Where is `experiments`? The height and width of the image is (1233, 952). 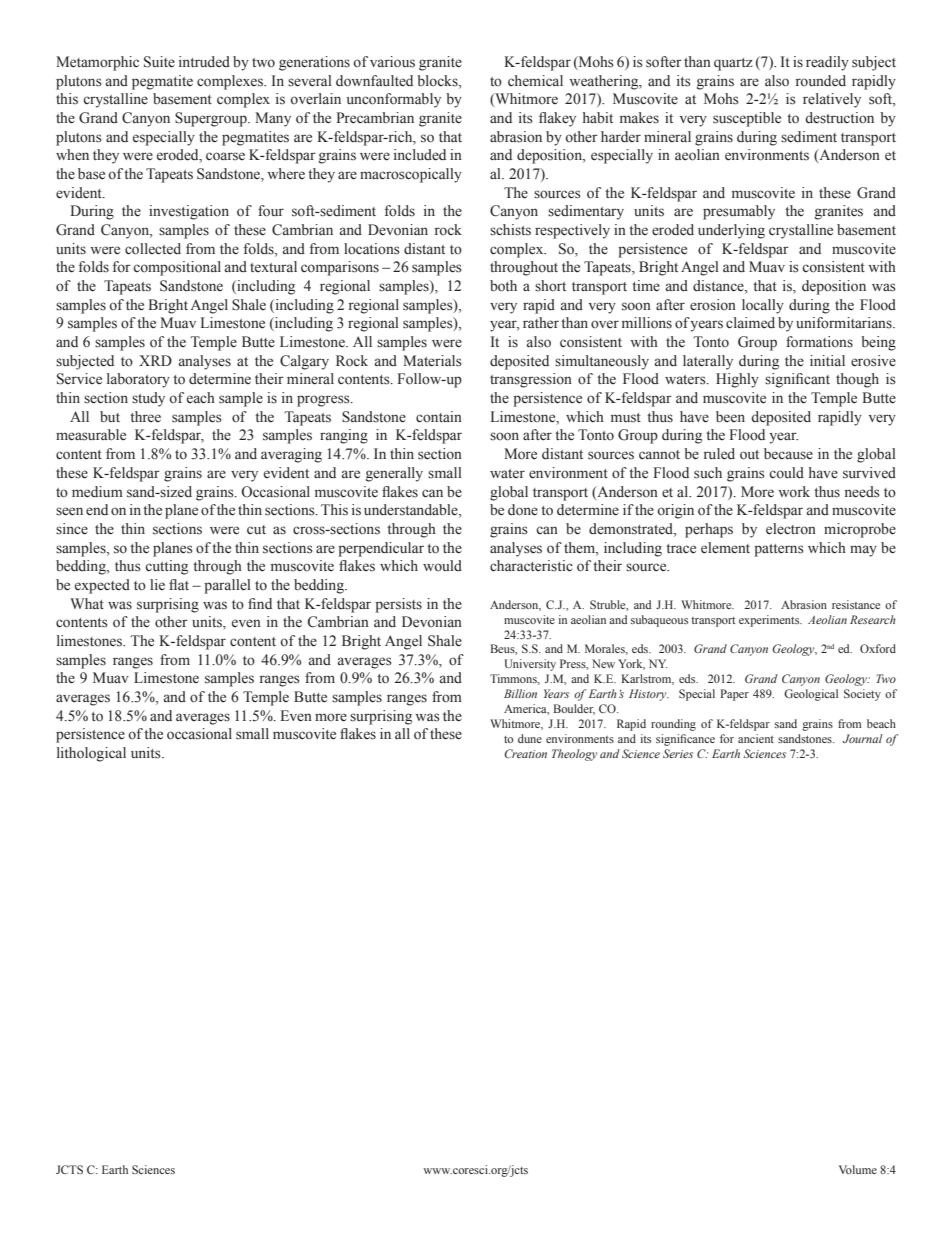 experiments is located at coordinates (770, 621).
